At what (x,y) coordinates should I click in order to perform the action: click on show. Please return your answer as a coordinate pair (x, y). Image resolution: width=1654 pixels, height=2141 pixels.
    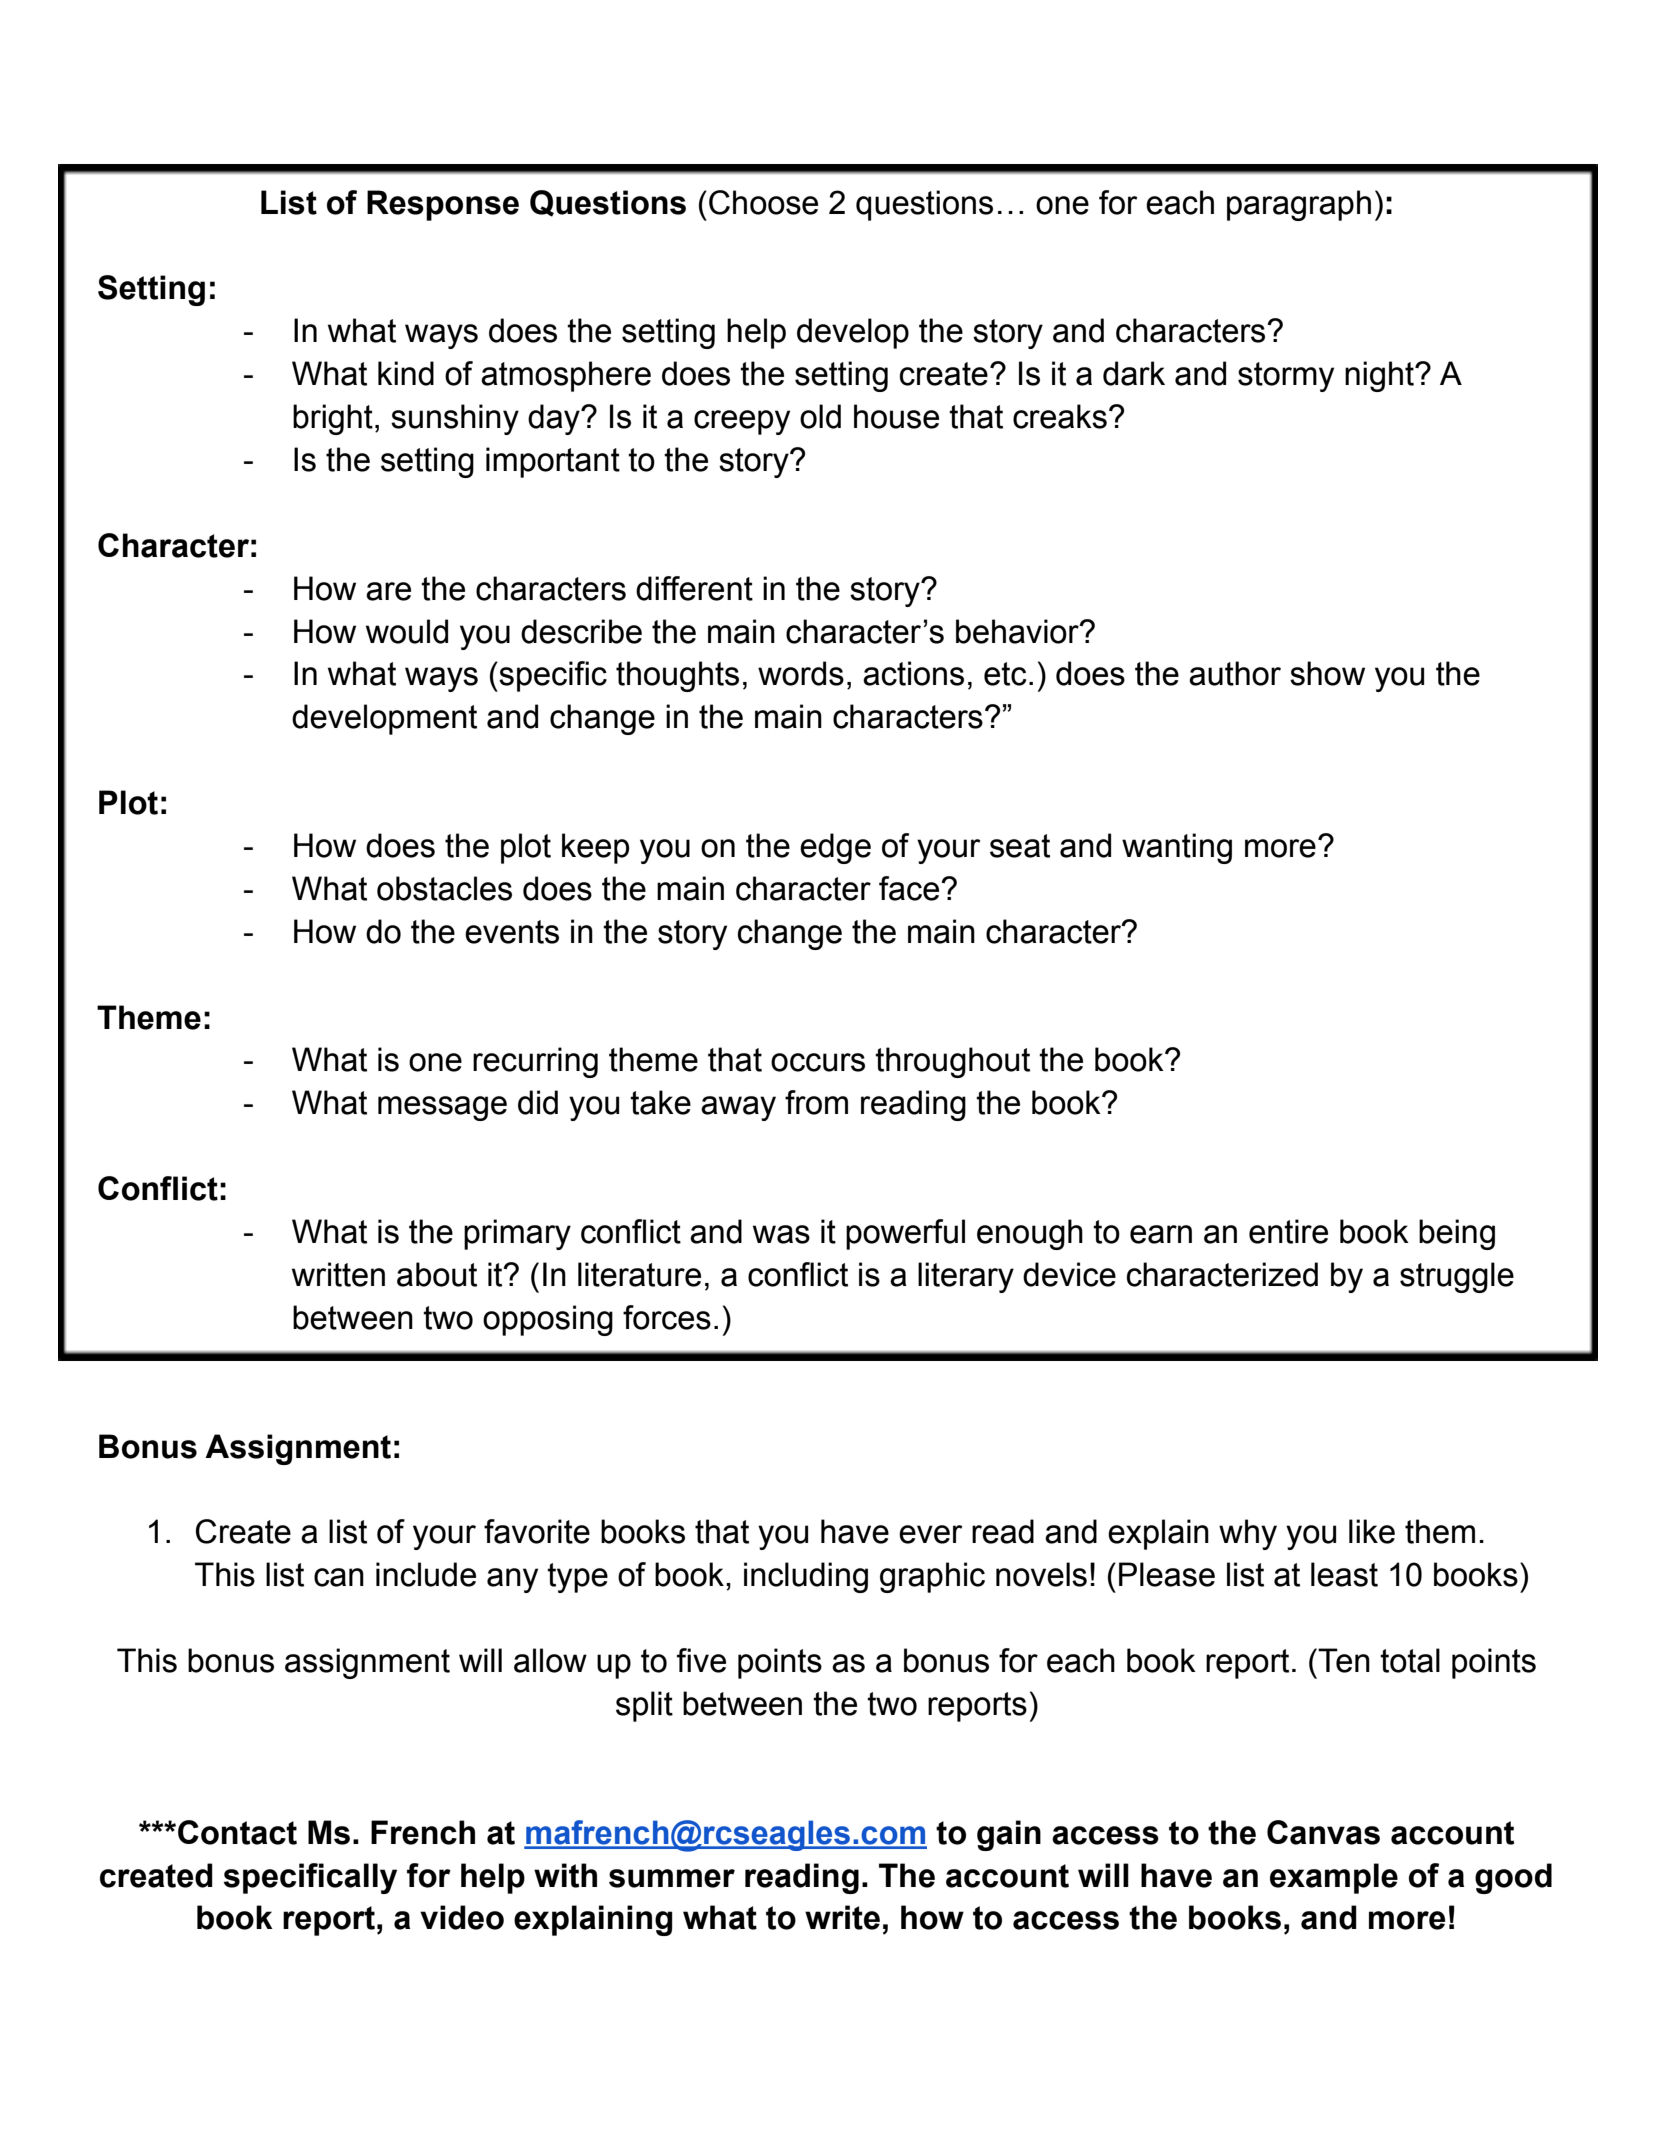
    Looking at the image, I should click on (1327, 673).
